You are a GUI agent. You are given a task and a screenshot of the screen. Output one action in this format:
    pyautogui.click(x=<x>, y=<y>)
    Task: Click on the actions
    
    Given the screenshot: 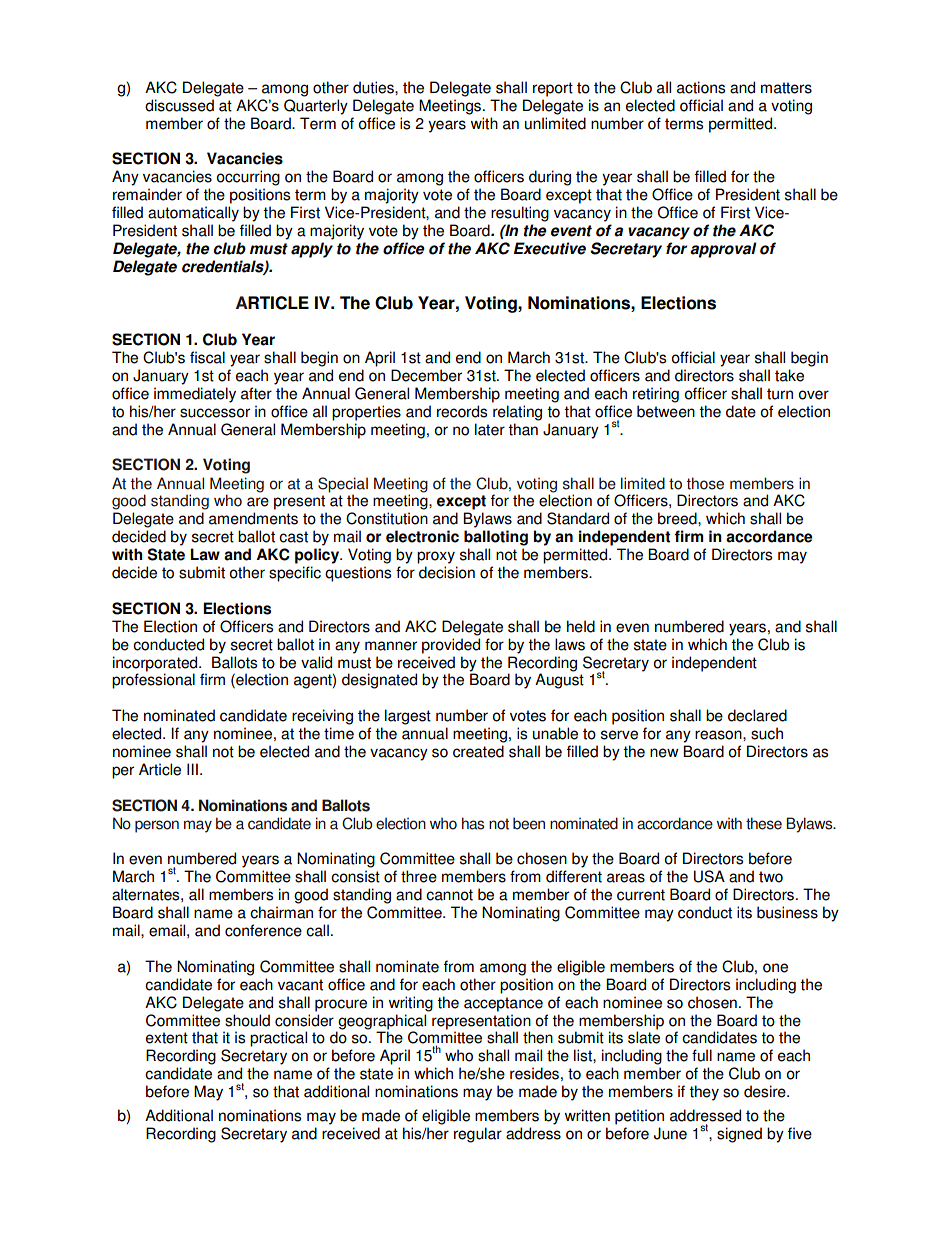 What is the action you would take?
    pyautogui.click(x=701, y=87)
